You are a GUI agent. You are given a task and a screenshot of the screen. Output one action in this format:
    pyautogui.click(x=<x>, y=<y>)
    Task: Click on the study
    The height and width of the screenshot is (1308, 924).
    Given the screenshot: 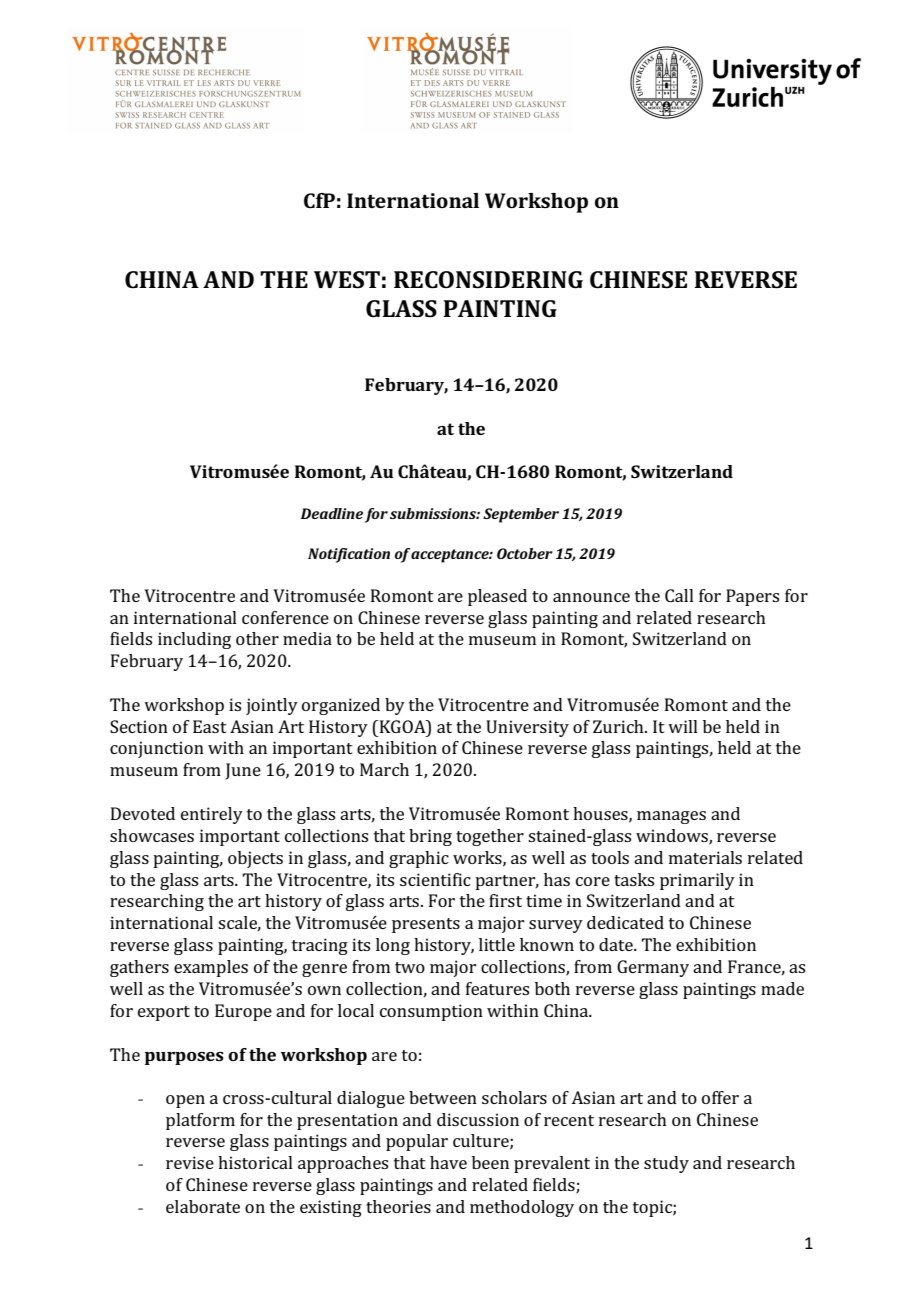 What is the action you would take?
    pyautogui.click(x=666, y=1164)
